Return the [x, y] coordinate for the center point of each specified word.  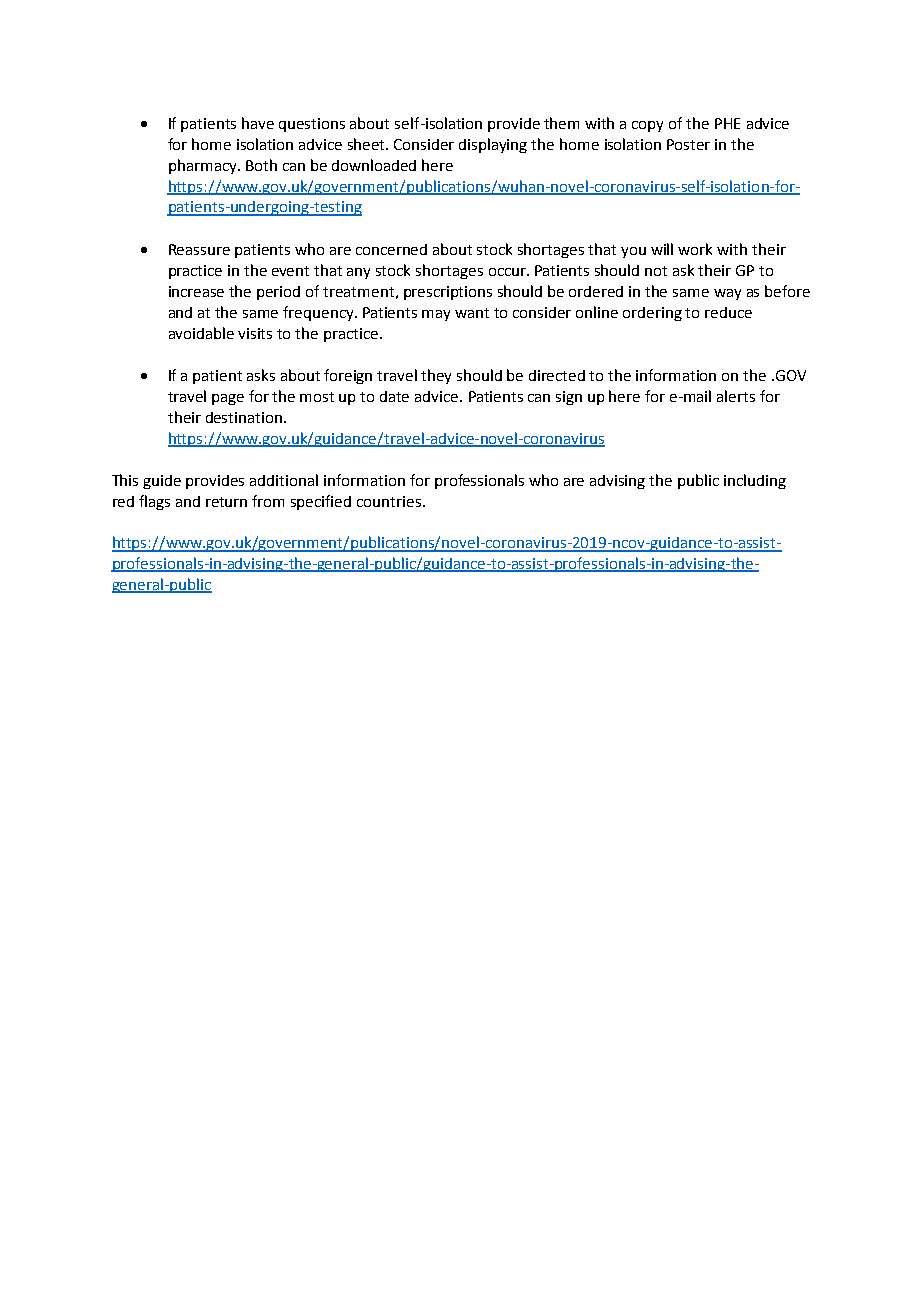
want [472, 313]
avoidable [201, 333]
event [290, 271]
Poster [688, 144]
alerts [736, 396]
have [258, 123]
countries [389, 501]
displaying [493, 145]
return [226, 502]
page [228, 399]
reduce [728, 312]
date [394, 396]
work [695, 249]
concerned [391, 249]
